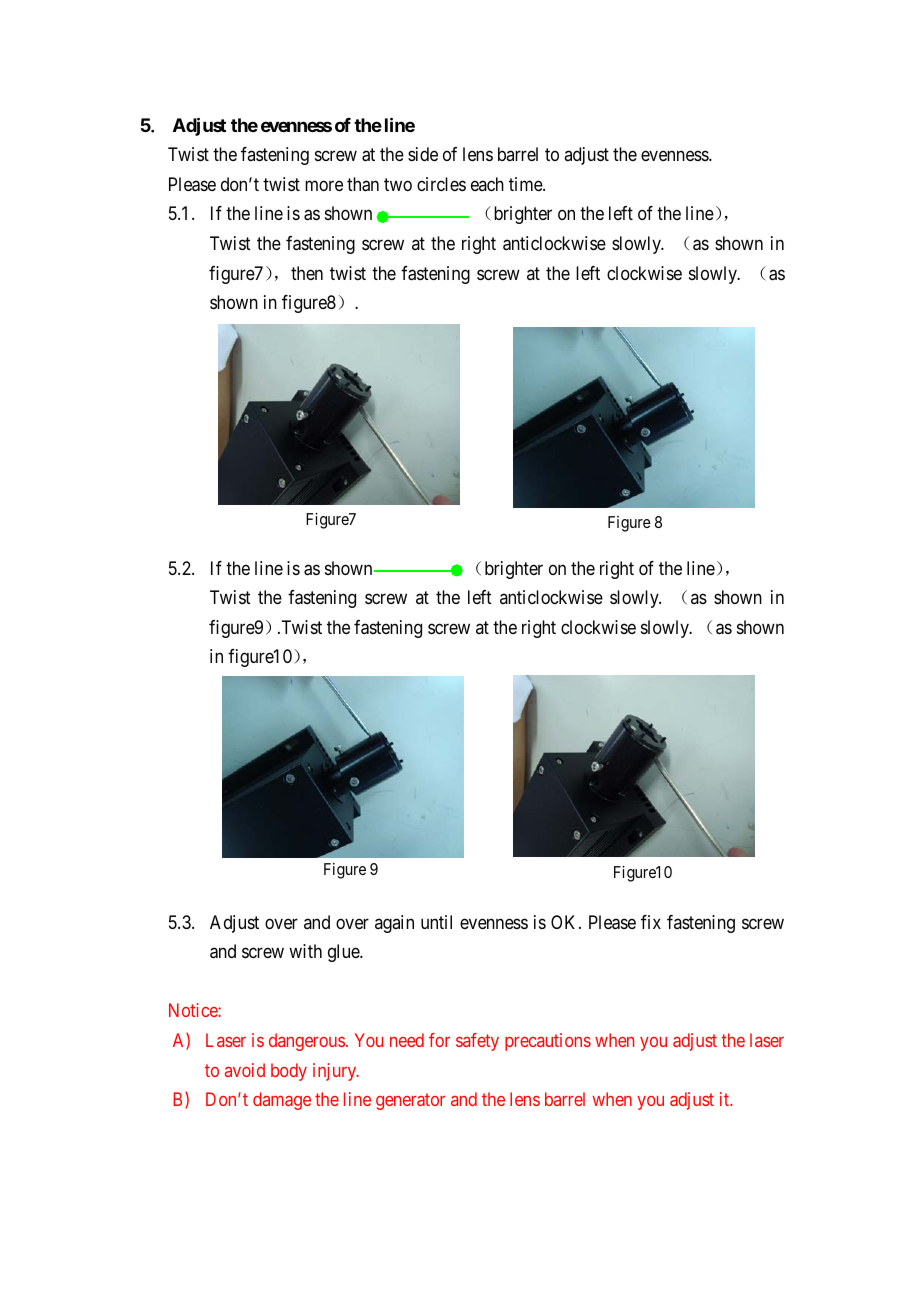 This screenshot has height=1308, width=924. Describe the element at coordinates (305, 951) in the screenshot. I see `with` at that location.
